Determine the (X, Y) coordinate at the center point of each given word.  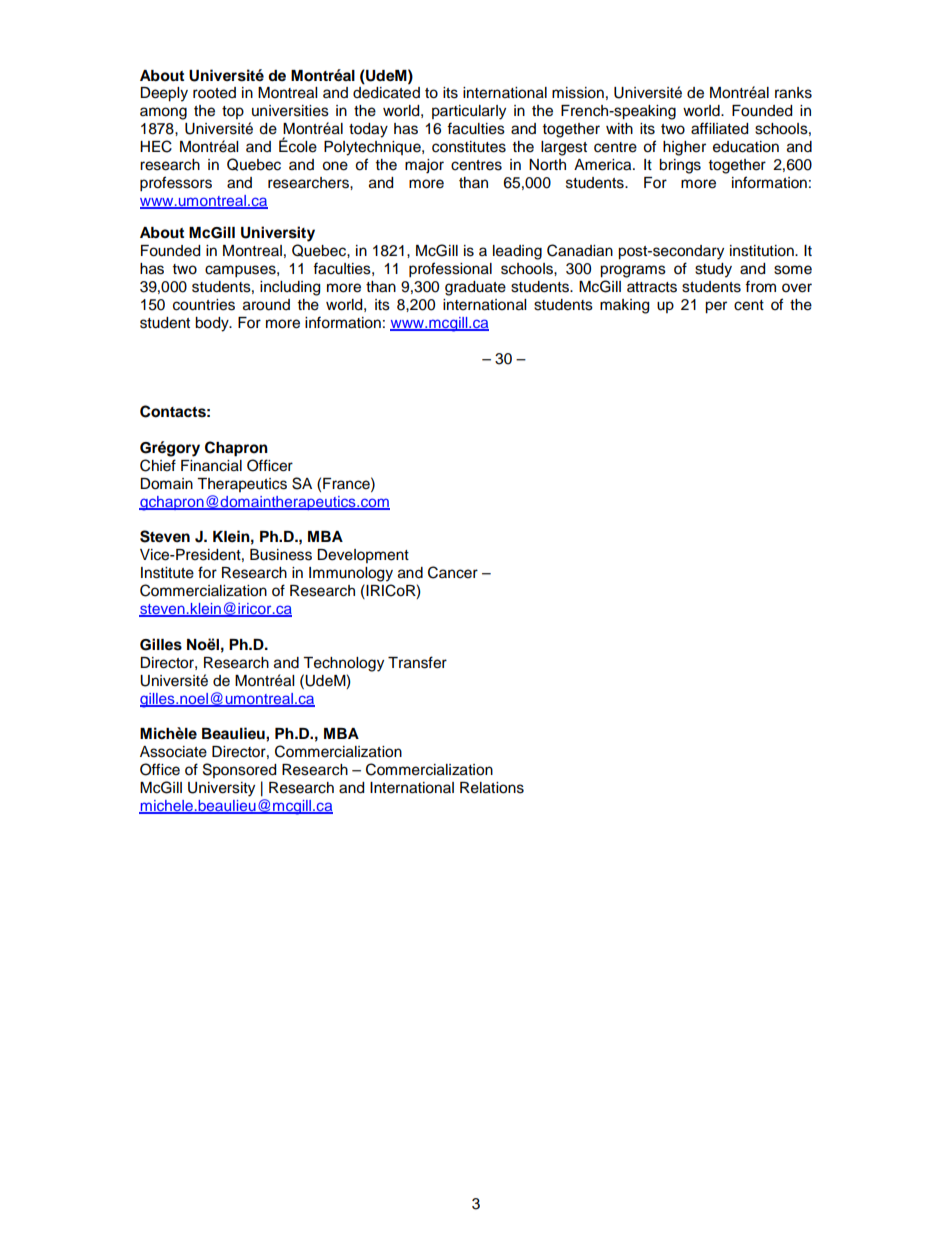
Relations (492, 788)
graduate (475, 288)
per (716, 307)
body (213, 324)
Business (281, 555)
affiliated (719, 128)
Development (363, 556)
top (233, 112)
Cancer (453, 572)
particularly (469, 112)
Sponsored (239, 770)
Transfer (417, 662)
